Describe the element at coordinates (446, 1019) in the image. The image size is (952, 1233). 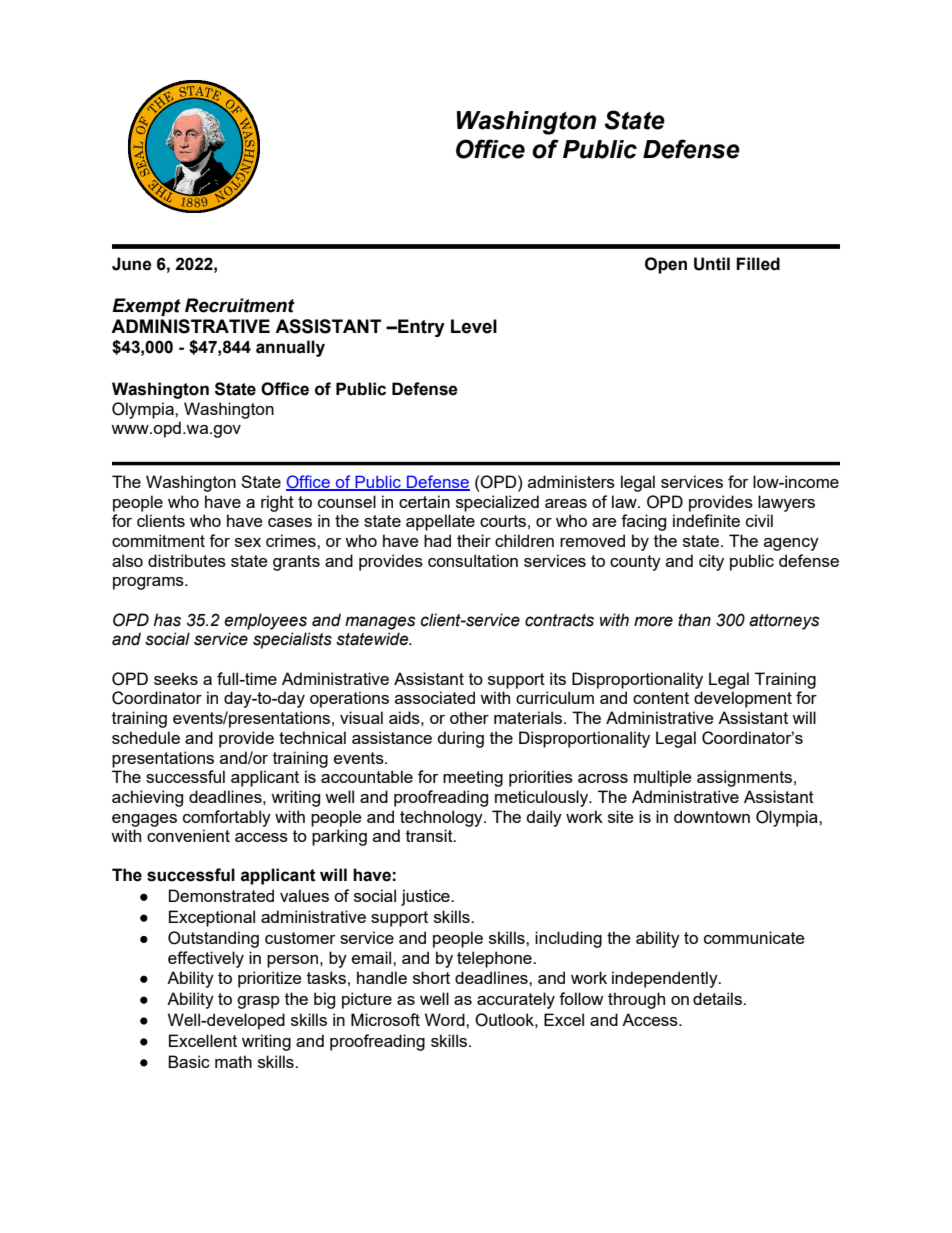
I see `Word` at that location.
